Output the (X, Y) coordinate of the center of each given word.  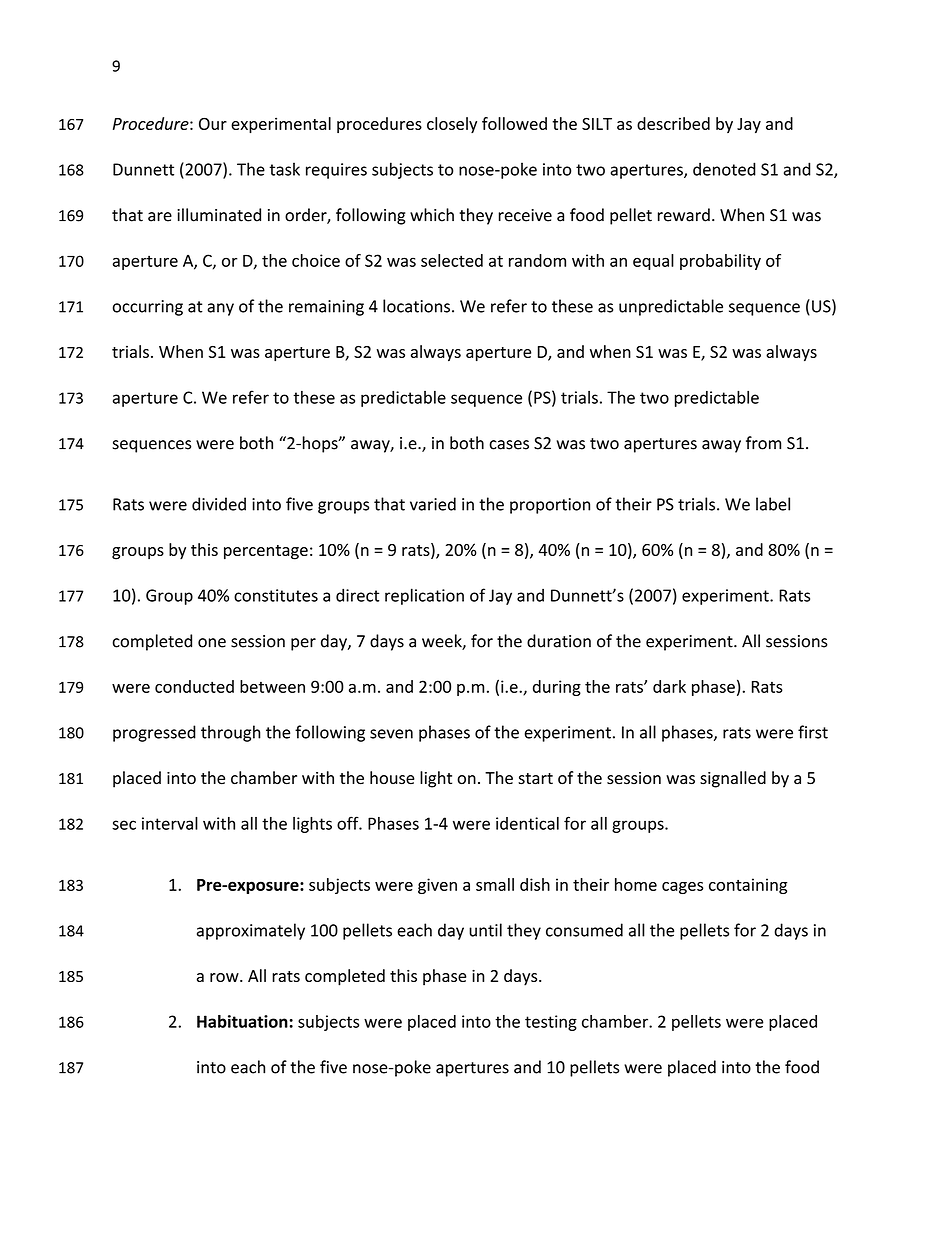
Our (213, 124)
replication (424, 596)
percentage (266, 552)
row (225, 977)
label (773, 504)
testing (551, 1023)
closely (452, 125)
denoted (724, 169)
